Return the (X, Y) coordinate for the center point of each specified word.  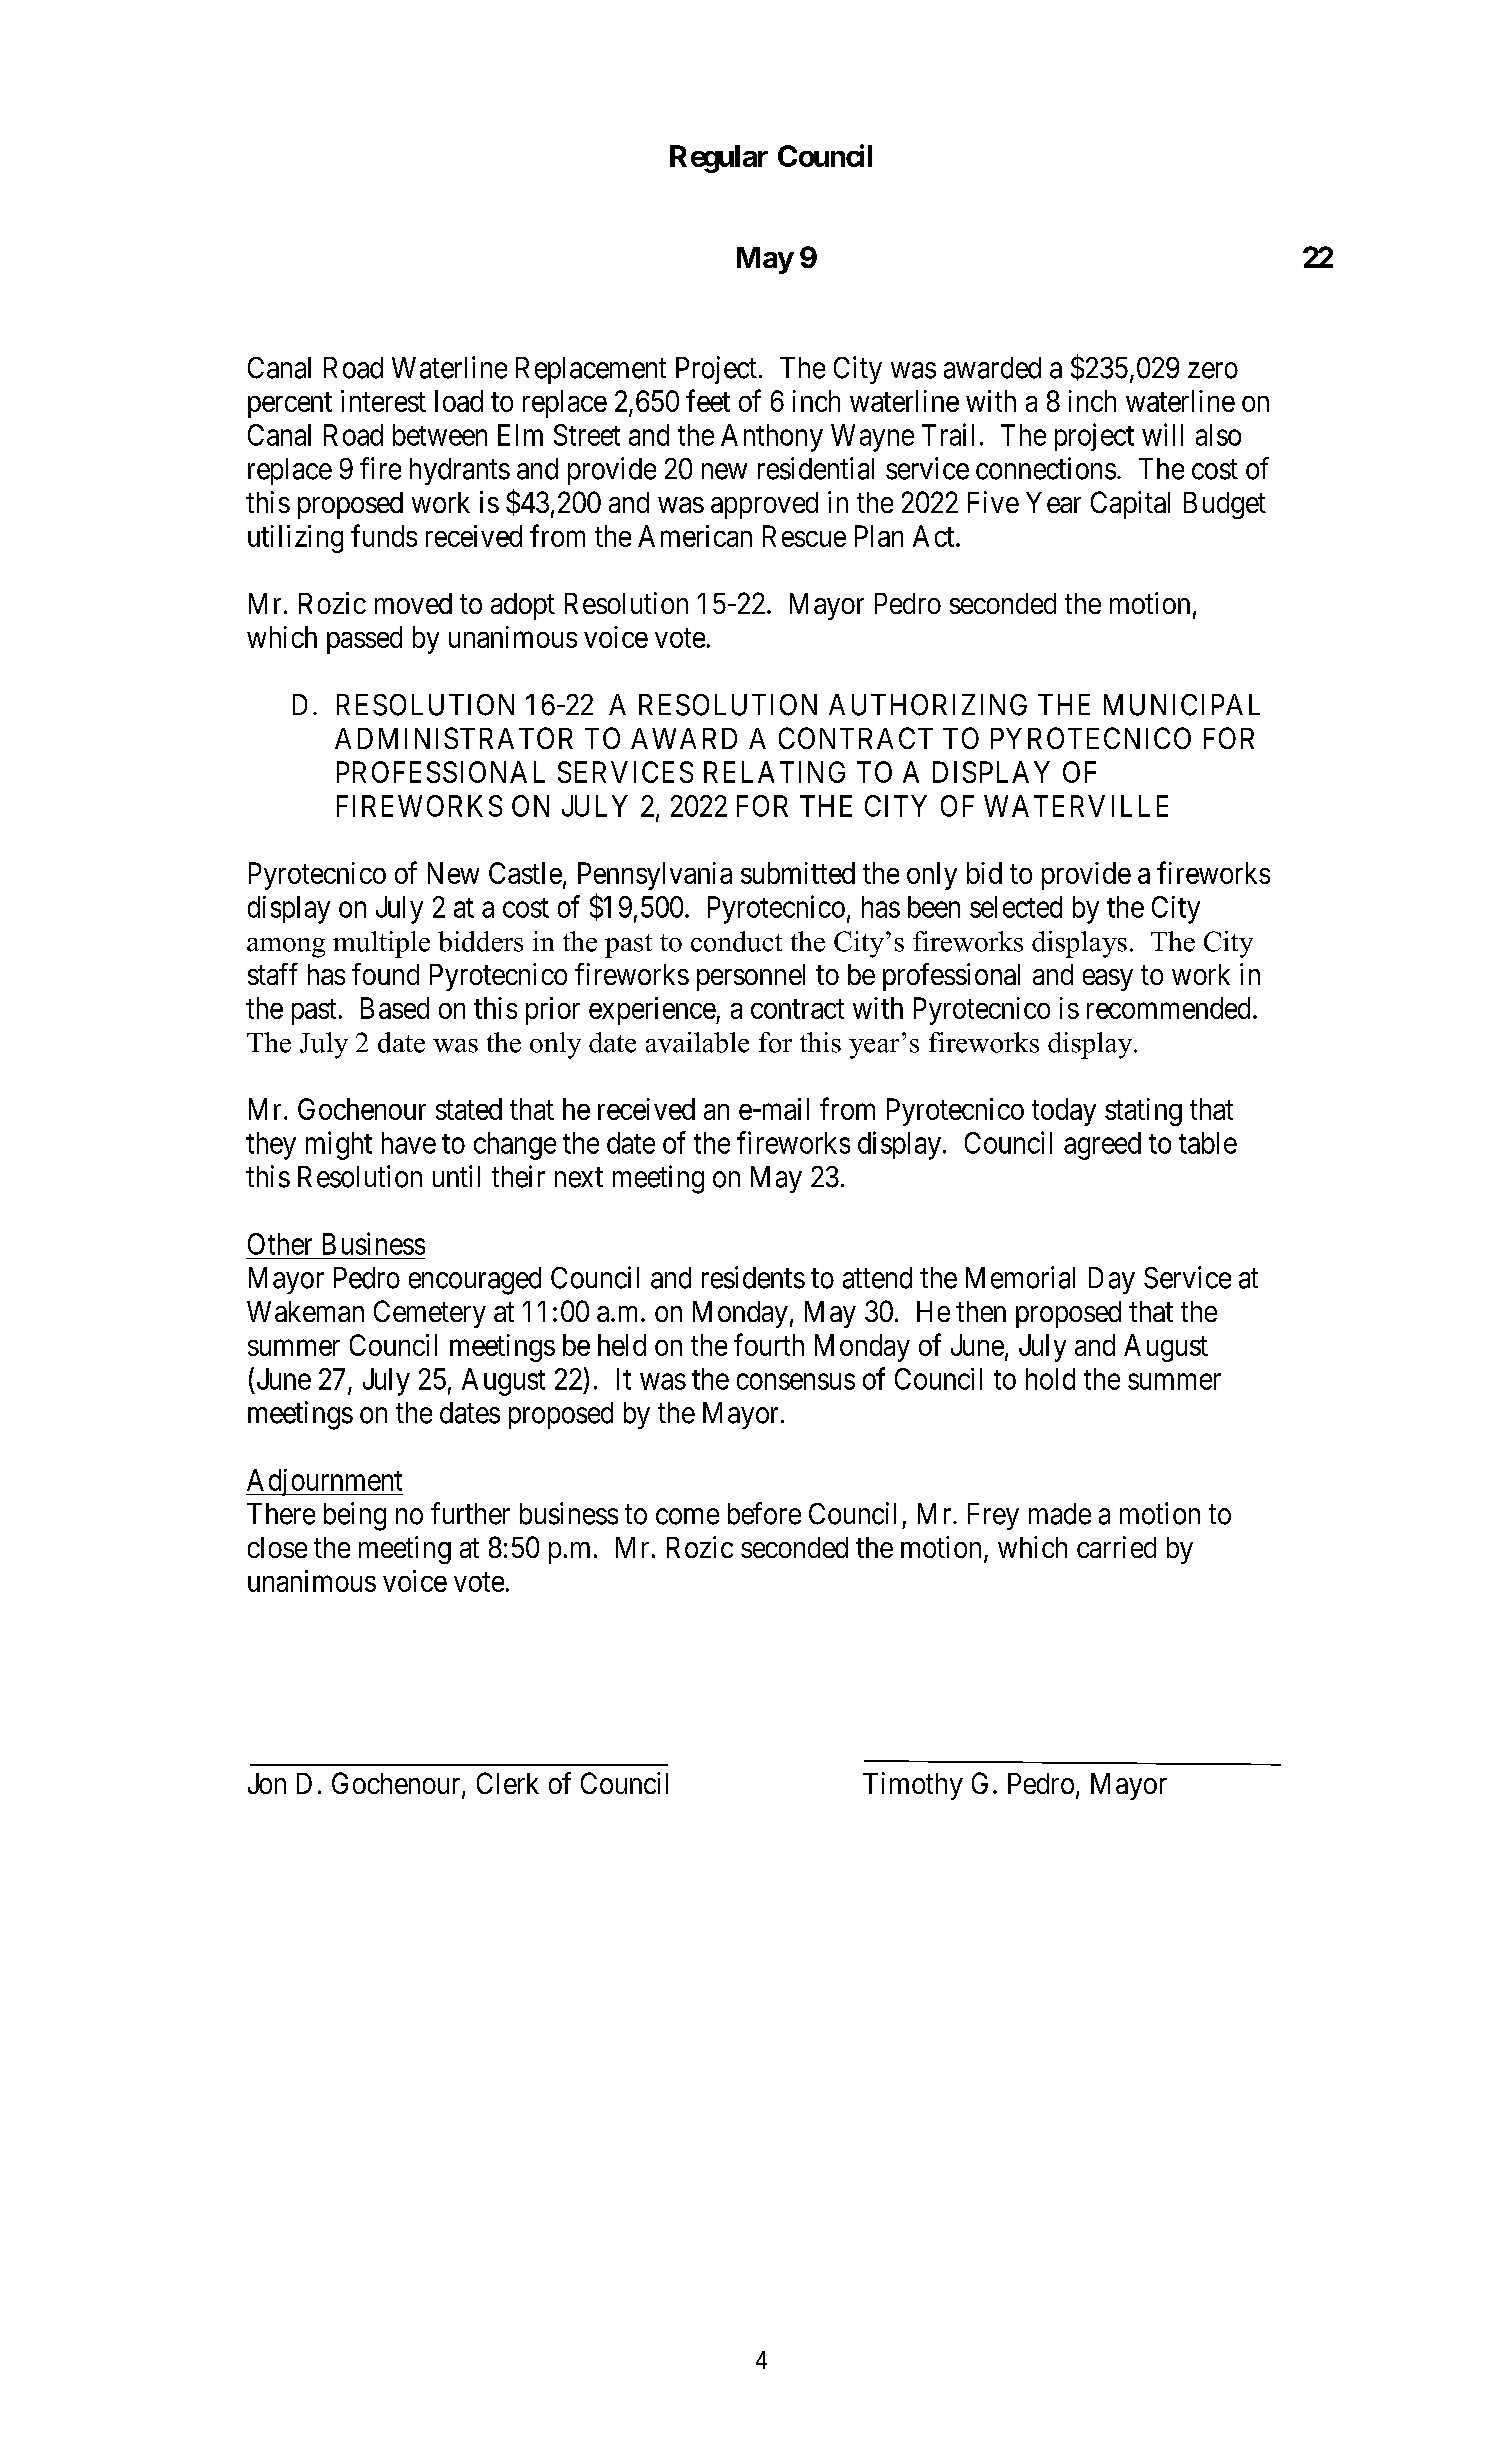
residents (753, 1277)
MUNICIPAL (1182, 705)
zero (1213, 370)
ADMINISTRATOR (454, 738)
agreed (1102, 1146)
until (456, 1176)
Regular (719, 159)
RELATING (774, 772)
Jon (267, 1783)
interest (383, 401)
